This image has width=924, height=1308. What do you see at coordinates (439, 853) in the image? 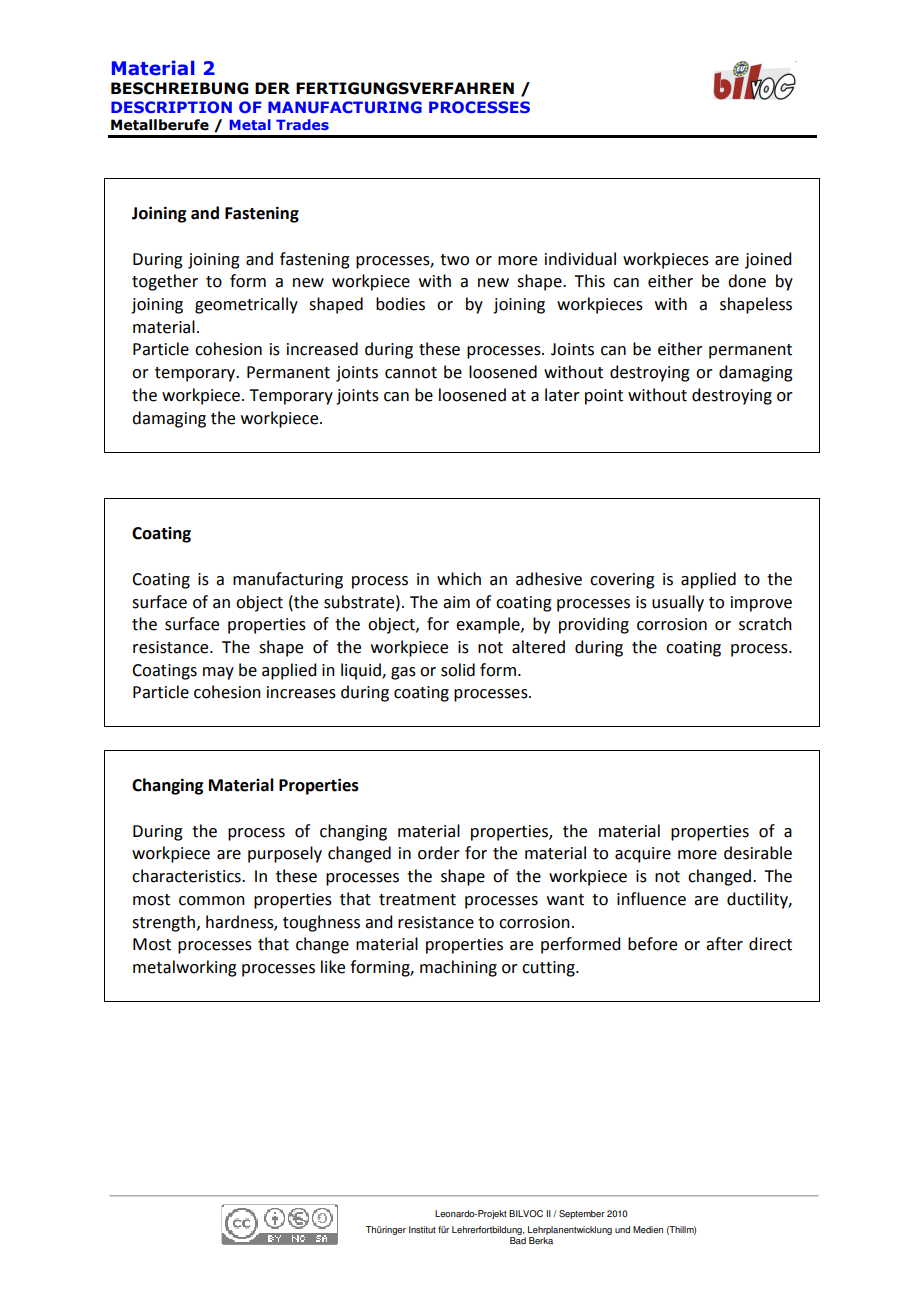
I see `order` at bounding box center [439, 853].
